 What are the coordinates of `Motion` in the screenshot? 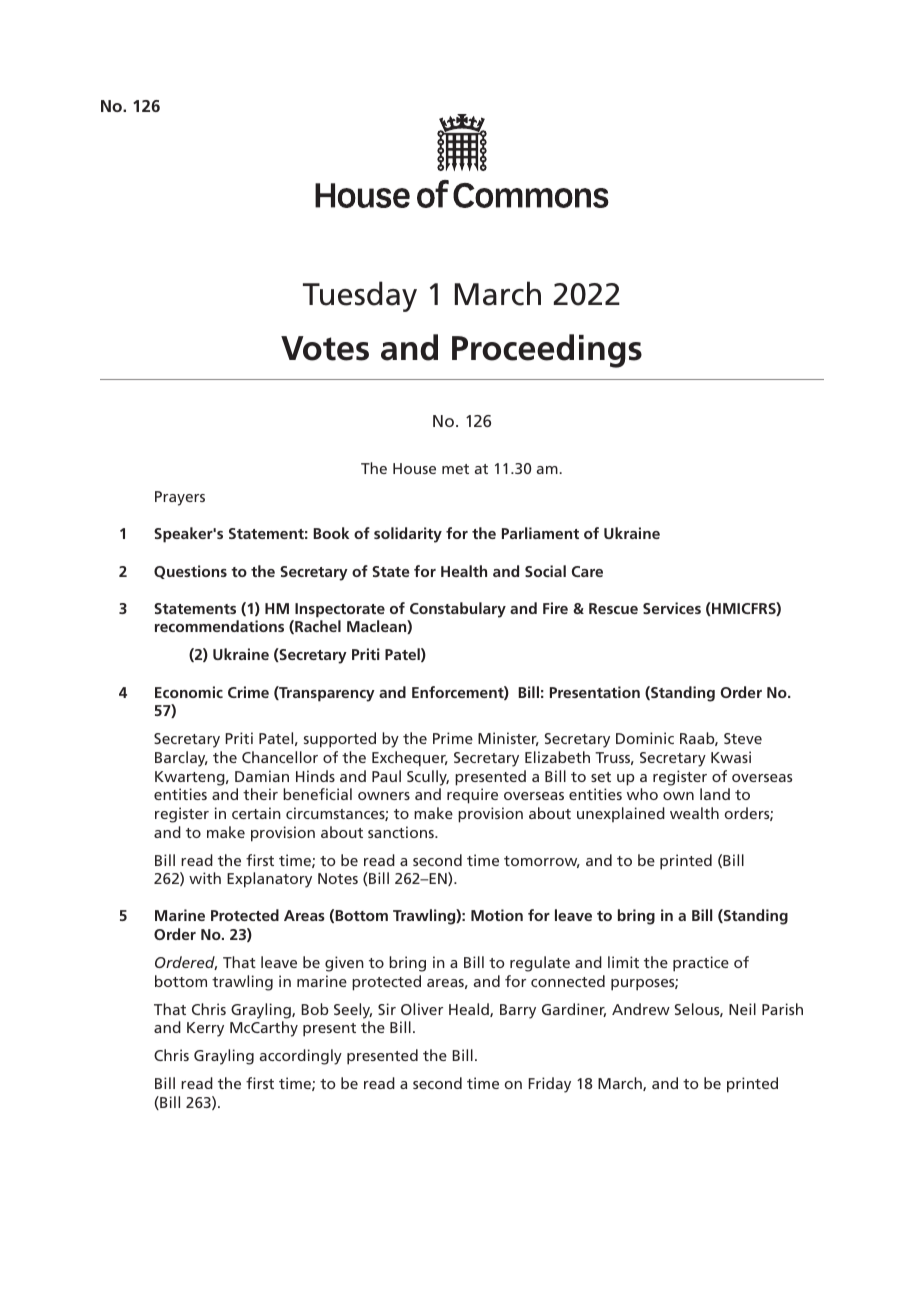 It's located at (497, 915).
